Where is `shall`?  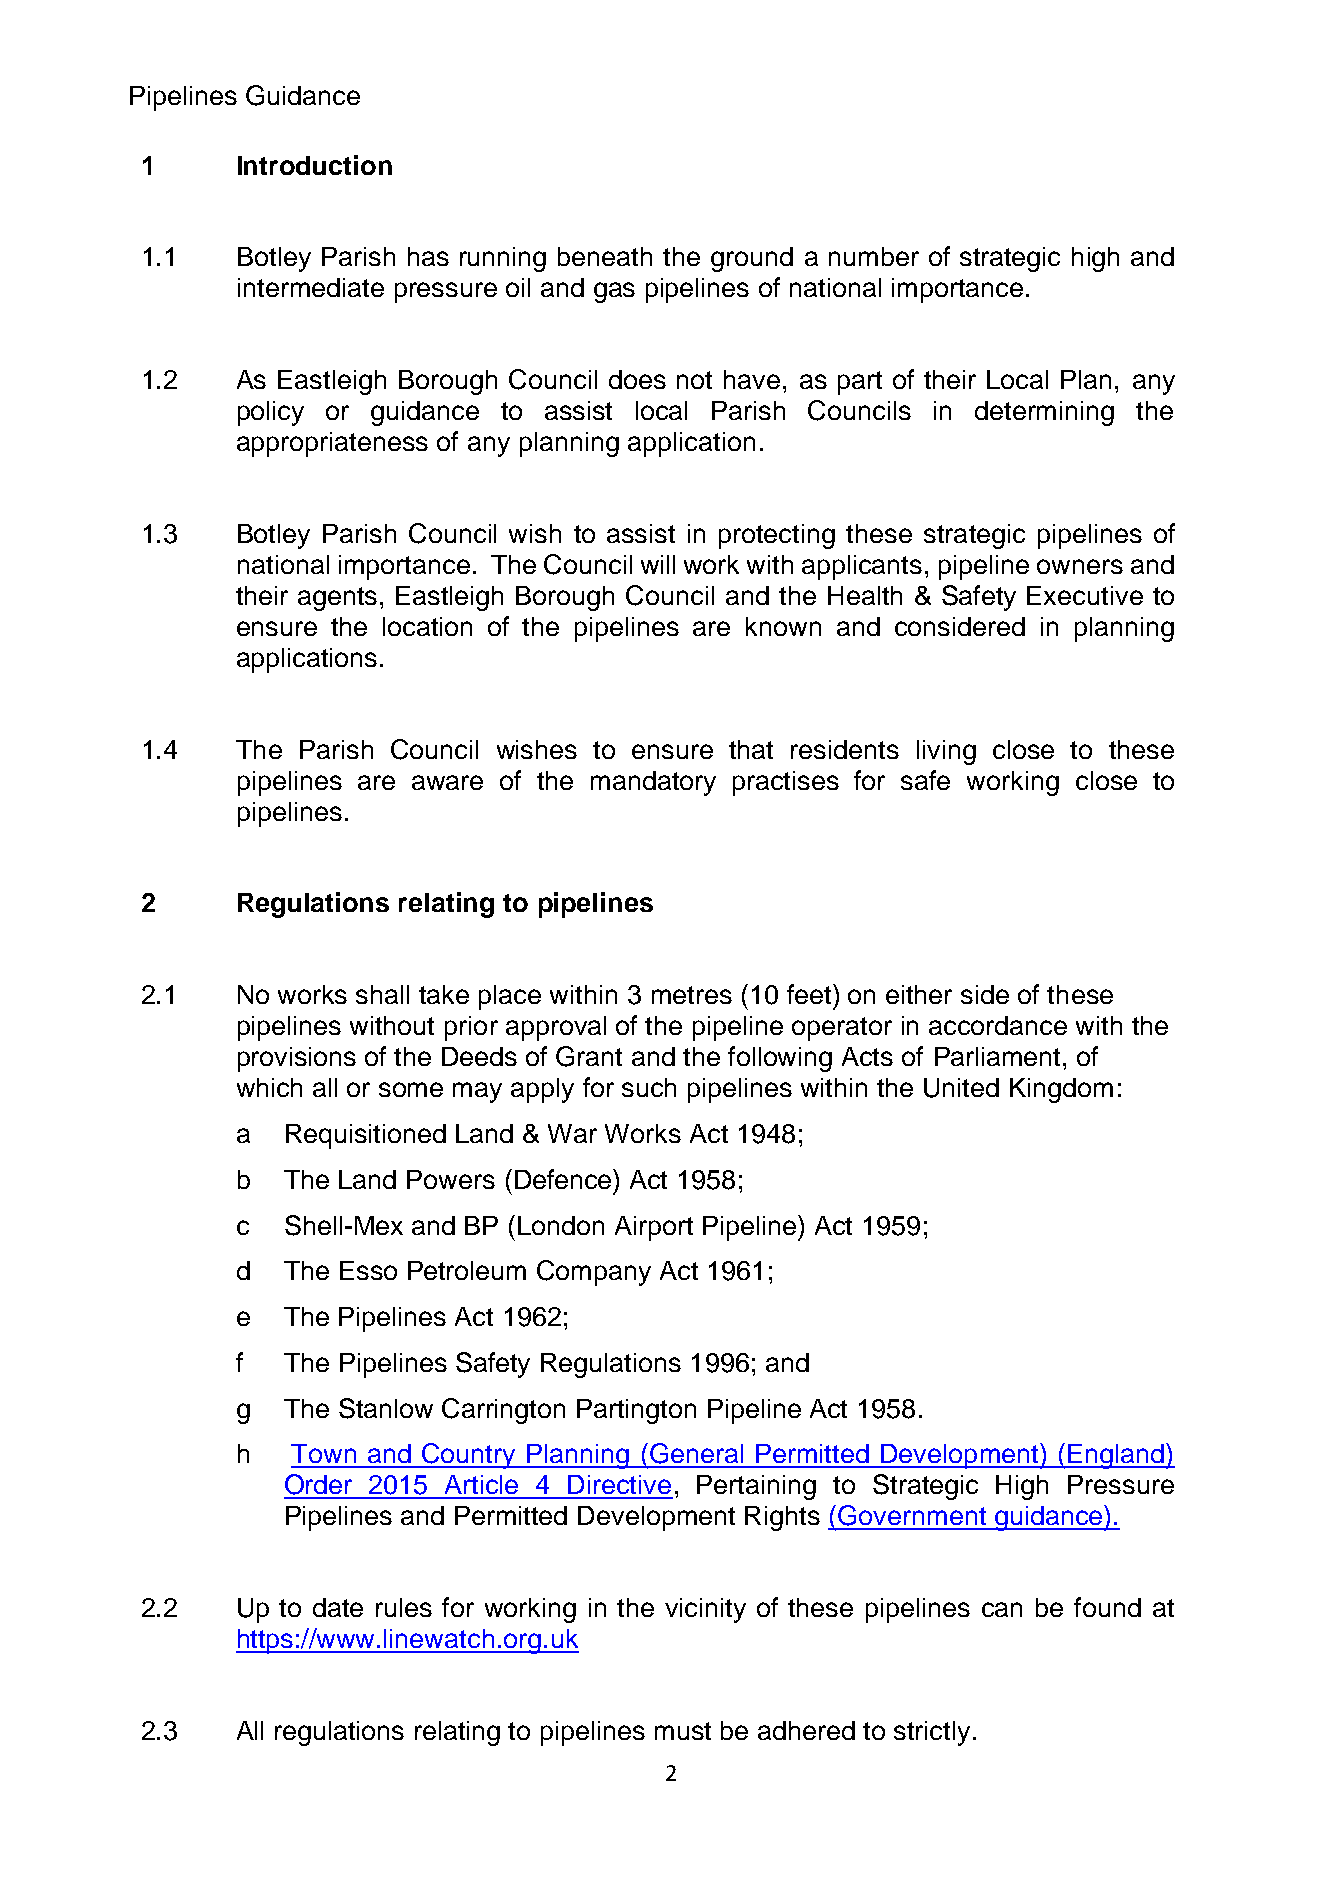
shall is located at coordinates (382, 994).
